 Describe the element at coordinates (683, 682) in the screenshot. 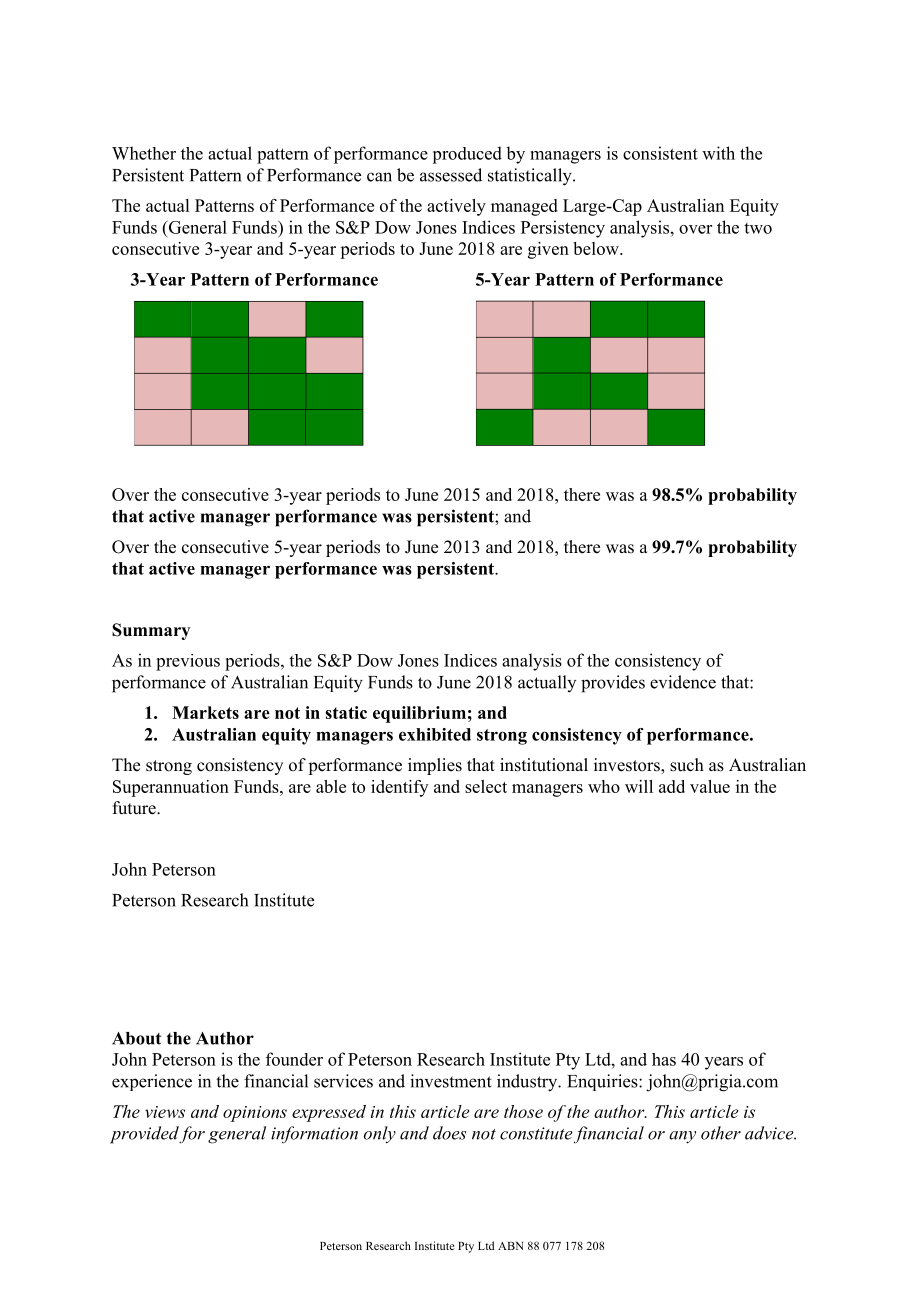

I see `evidence` at that location.
